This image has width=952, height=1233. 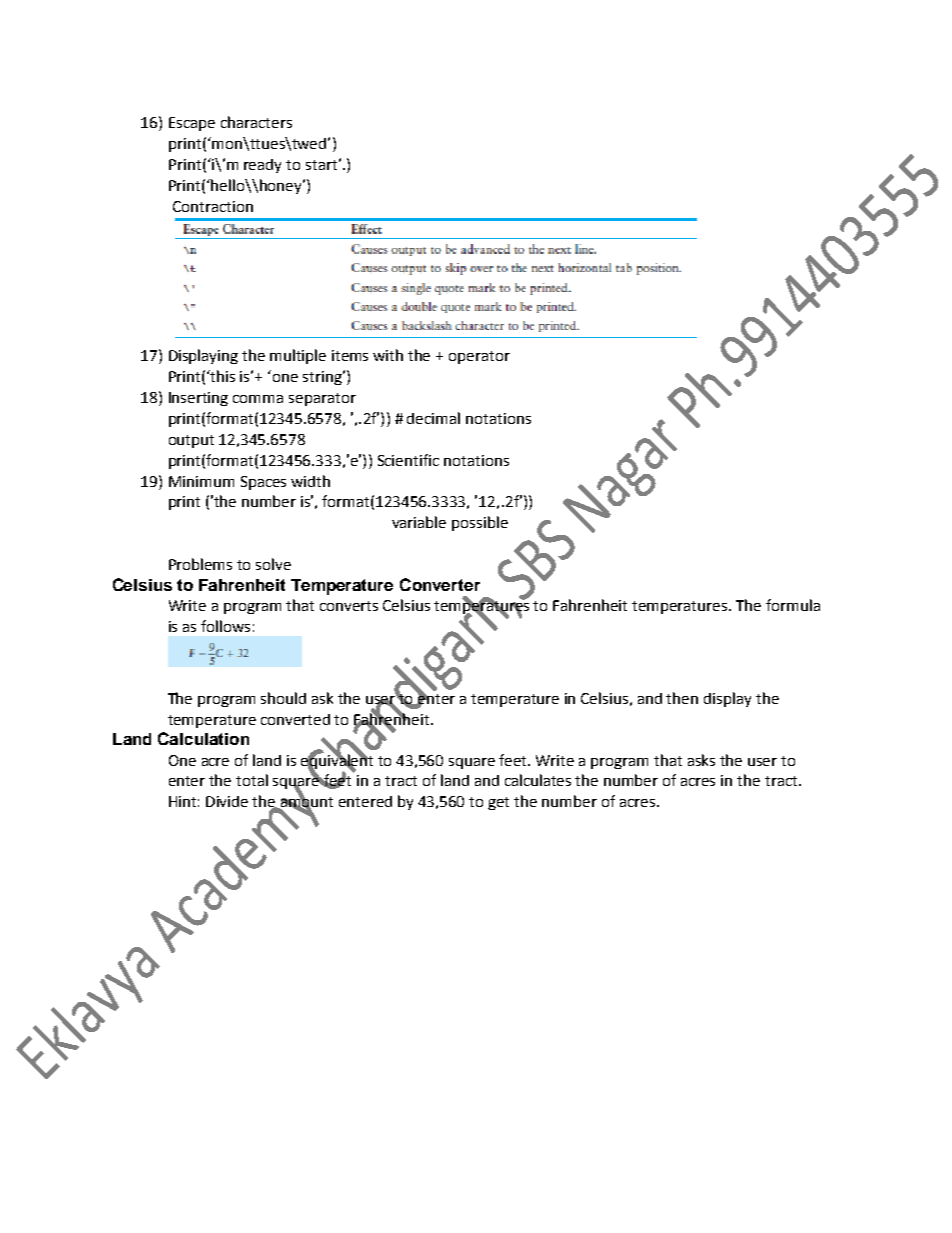 I want to click on get, so click(x=498, y=803).
